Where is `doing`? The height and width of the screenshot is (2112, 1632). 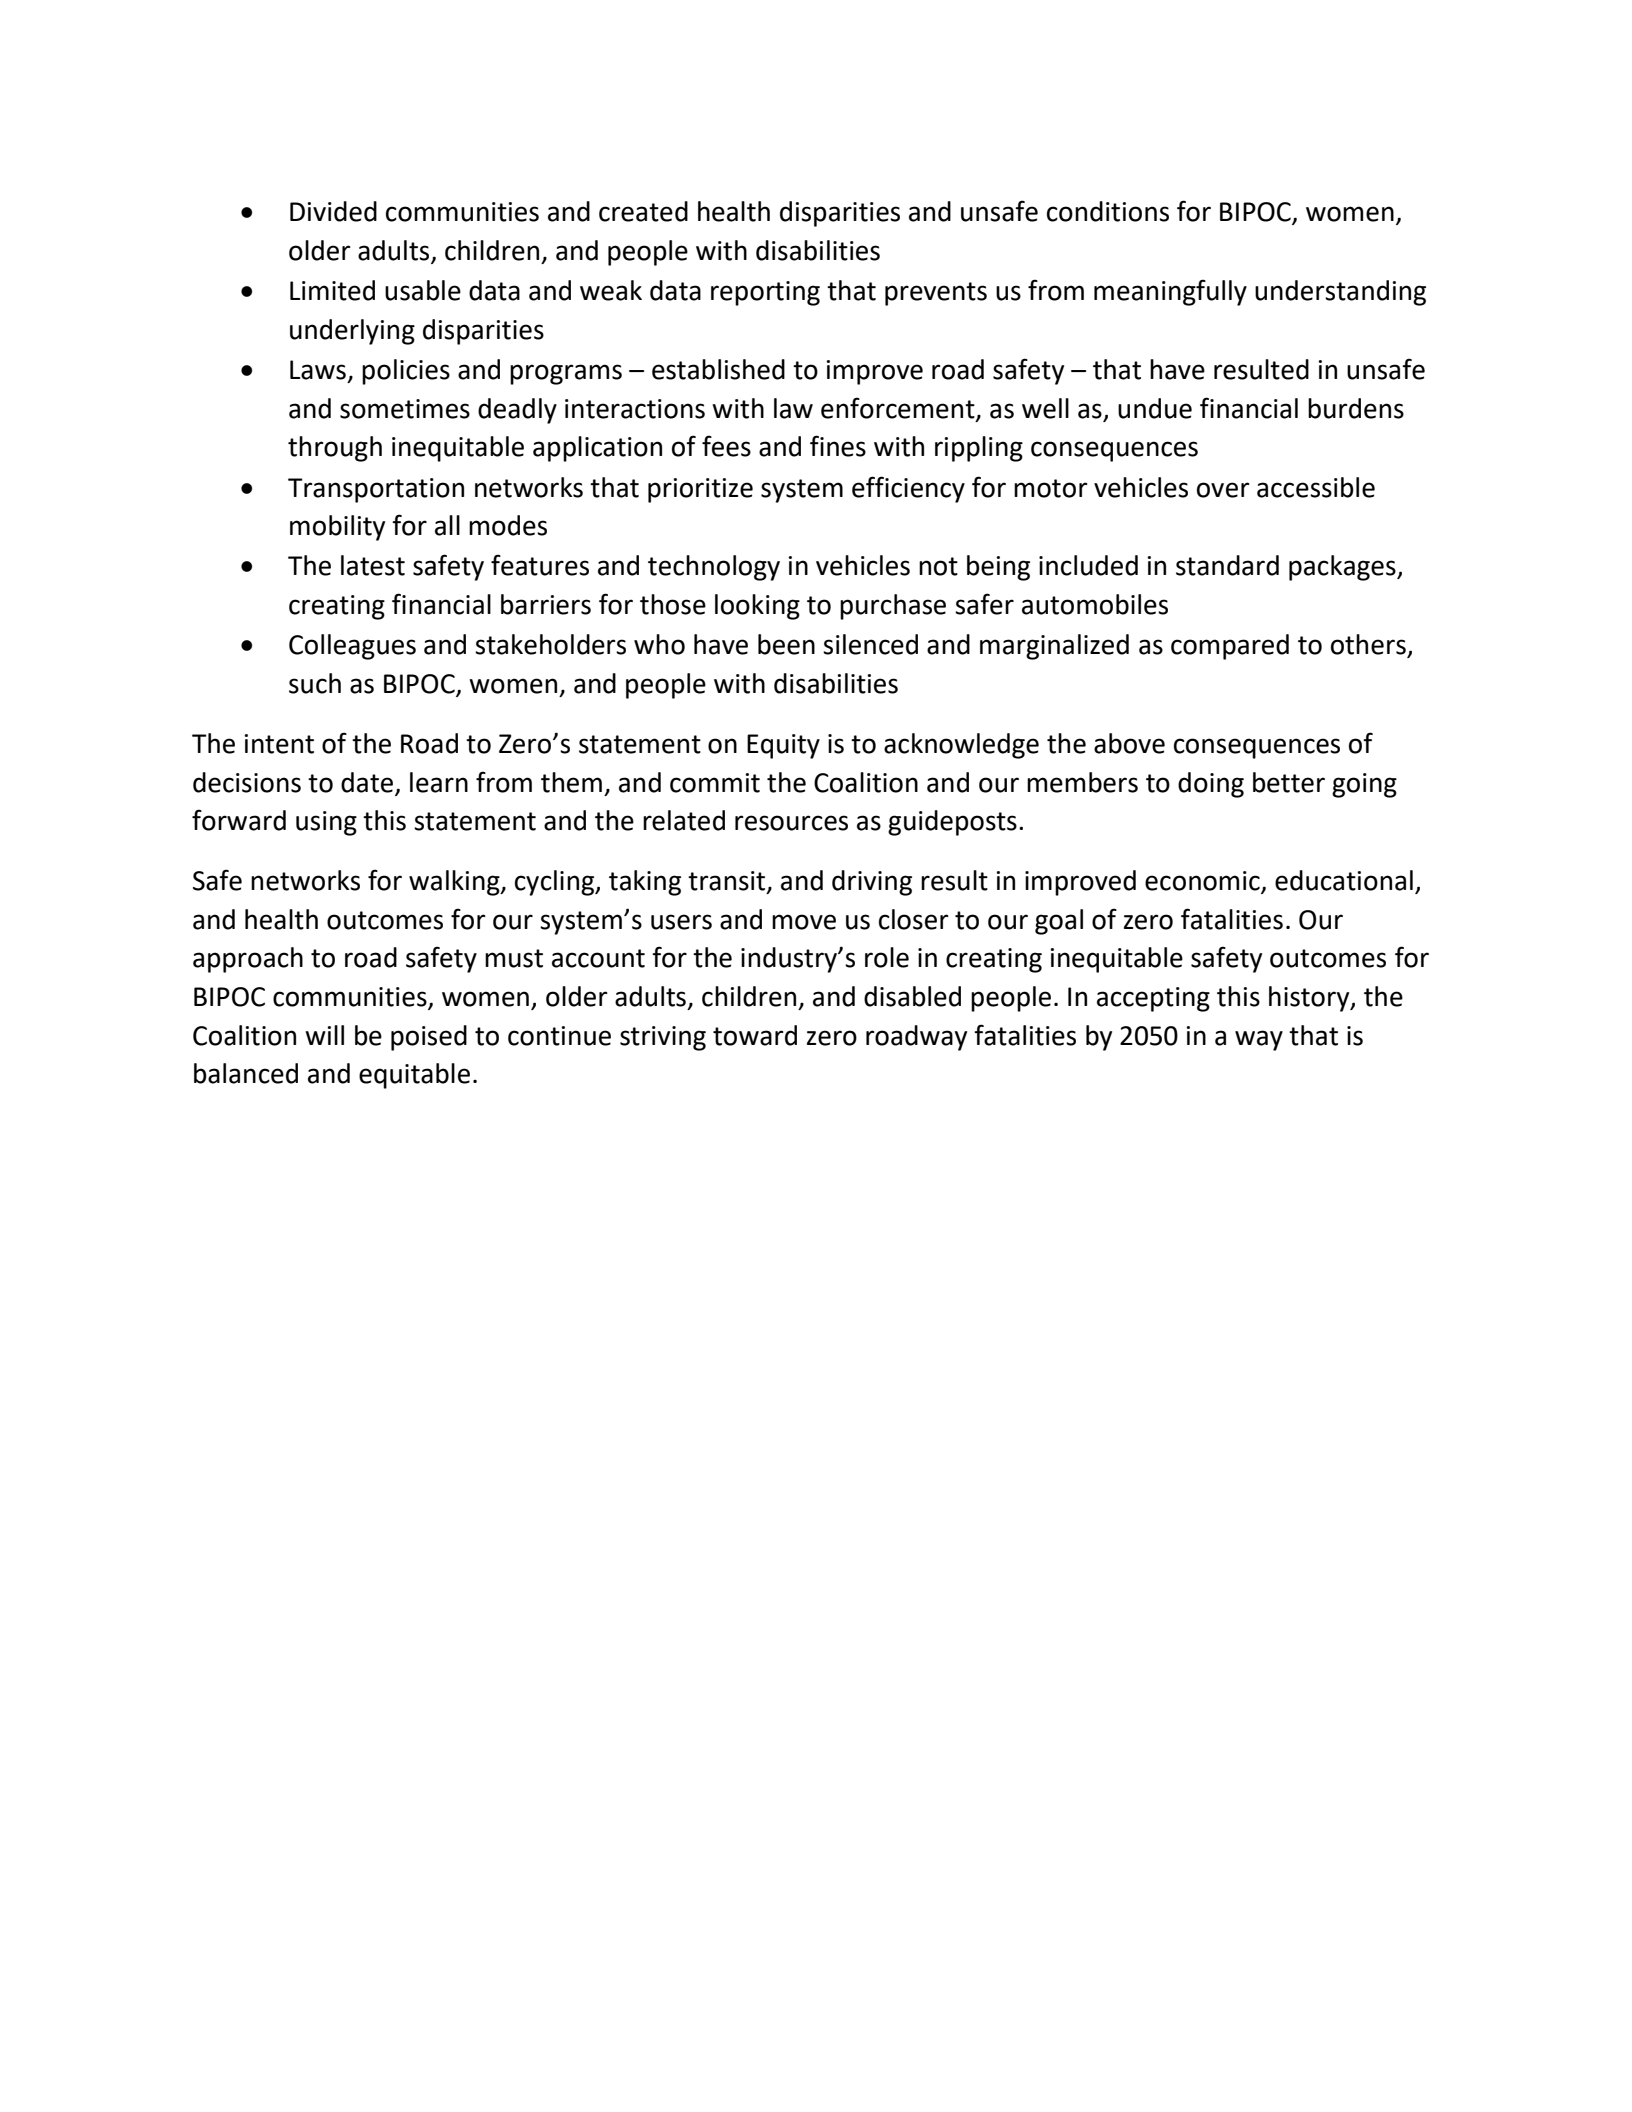 doing is located at coordinates (1211, 785).
